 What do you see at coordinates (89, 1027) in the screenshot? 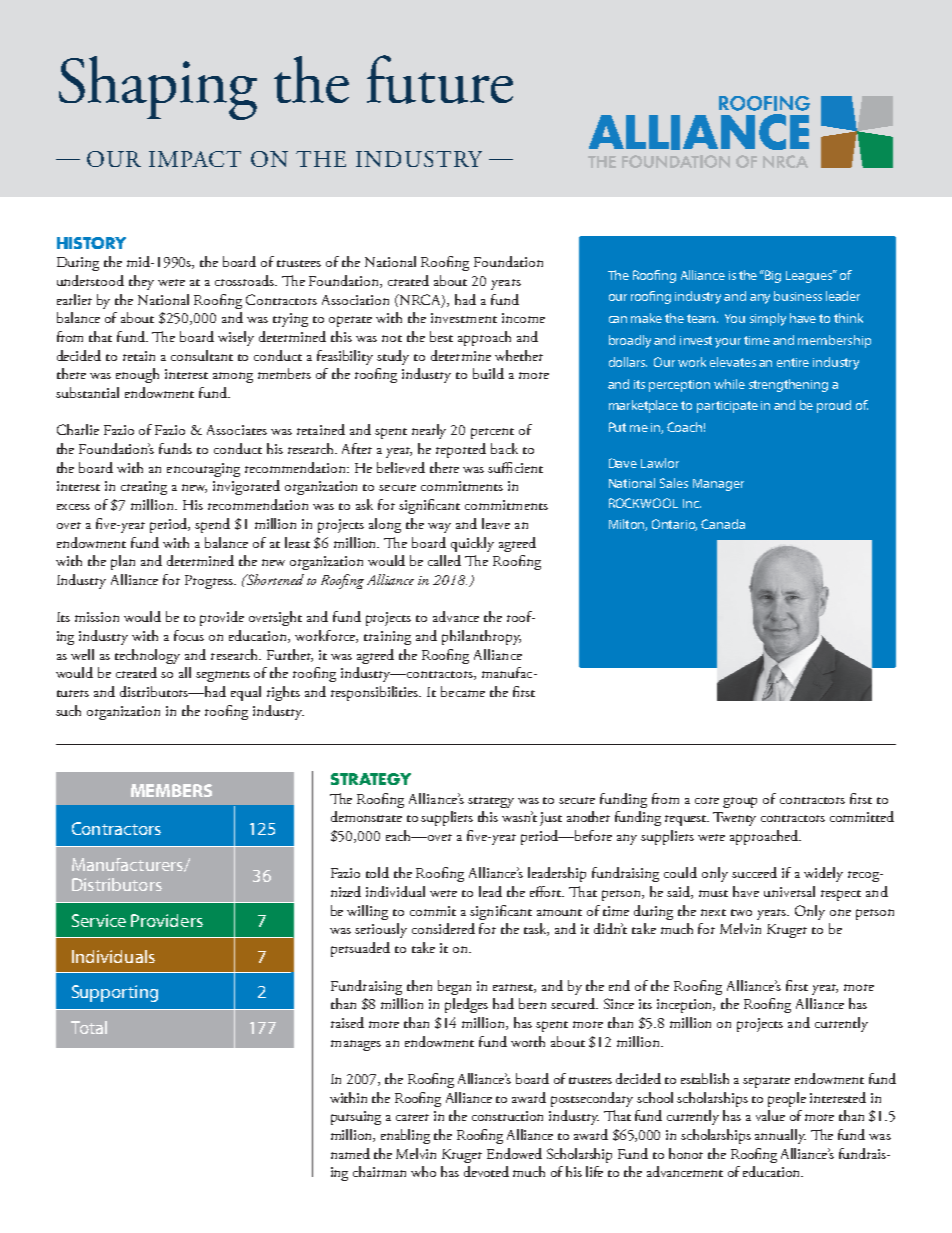
I see `Total` at bounding box center [89, 1027].
